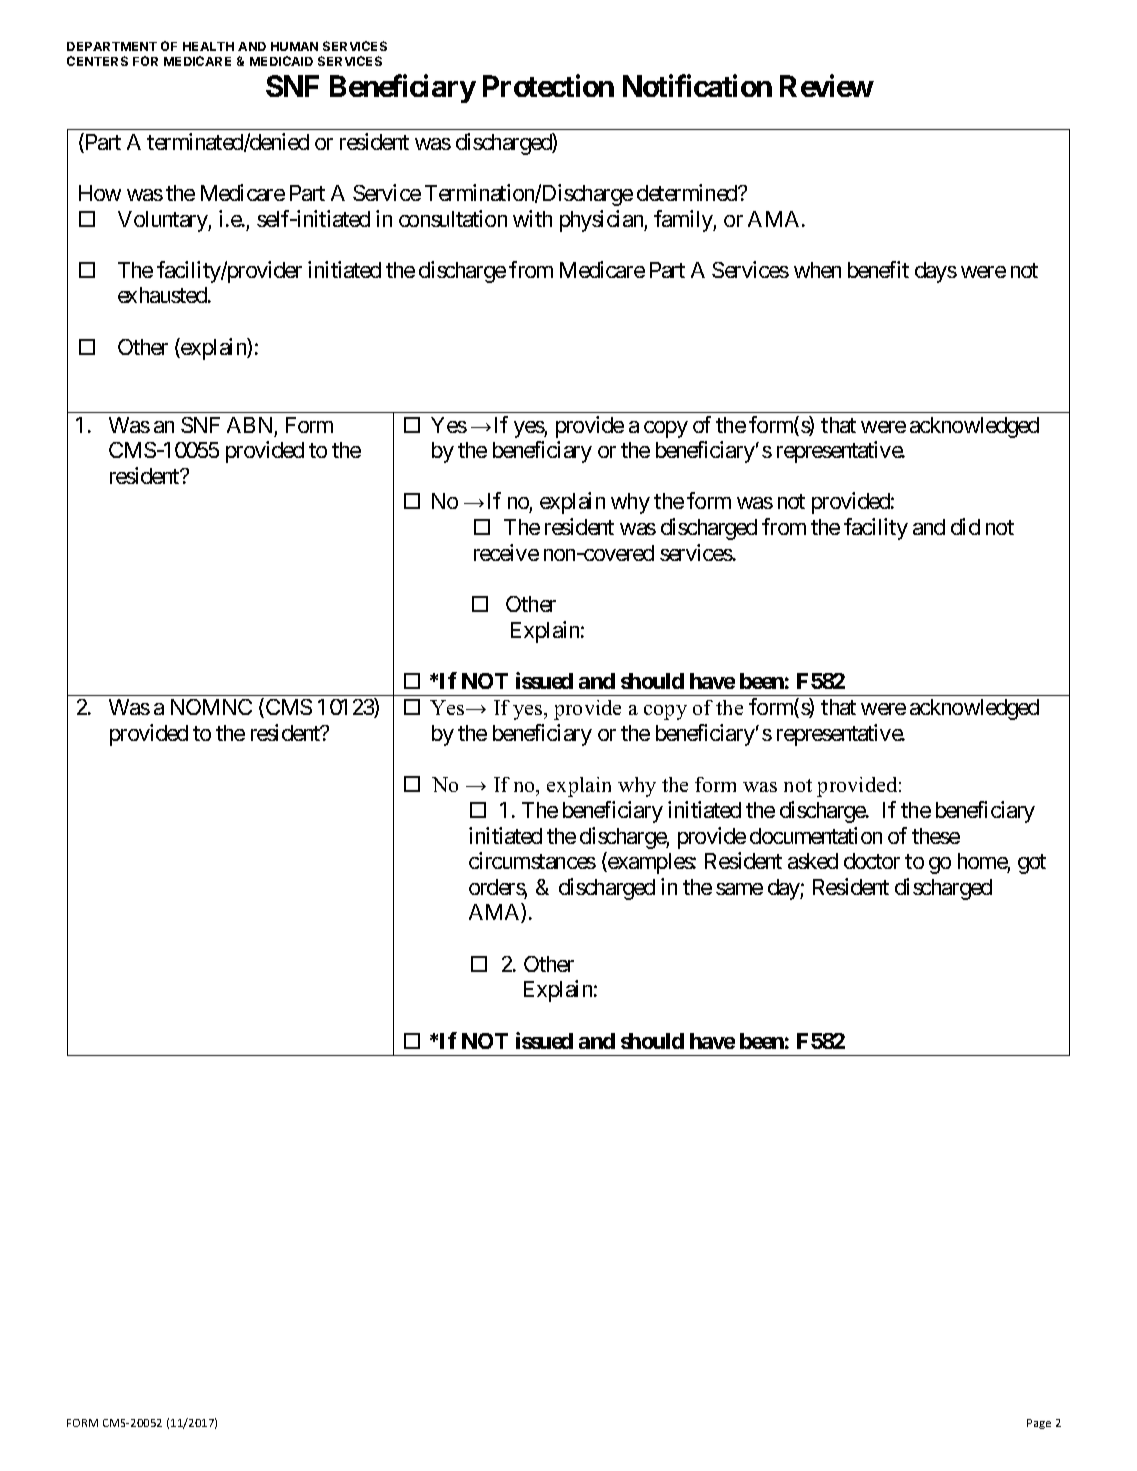 The height and width of the screenshot is (1471, 1137). I want to click on Notification, so click(697, 86).
